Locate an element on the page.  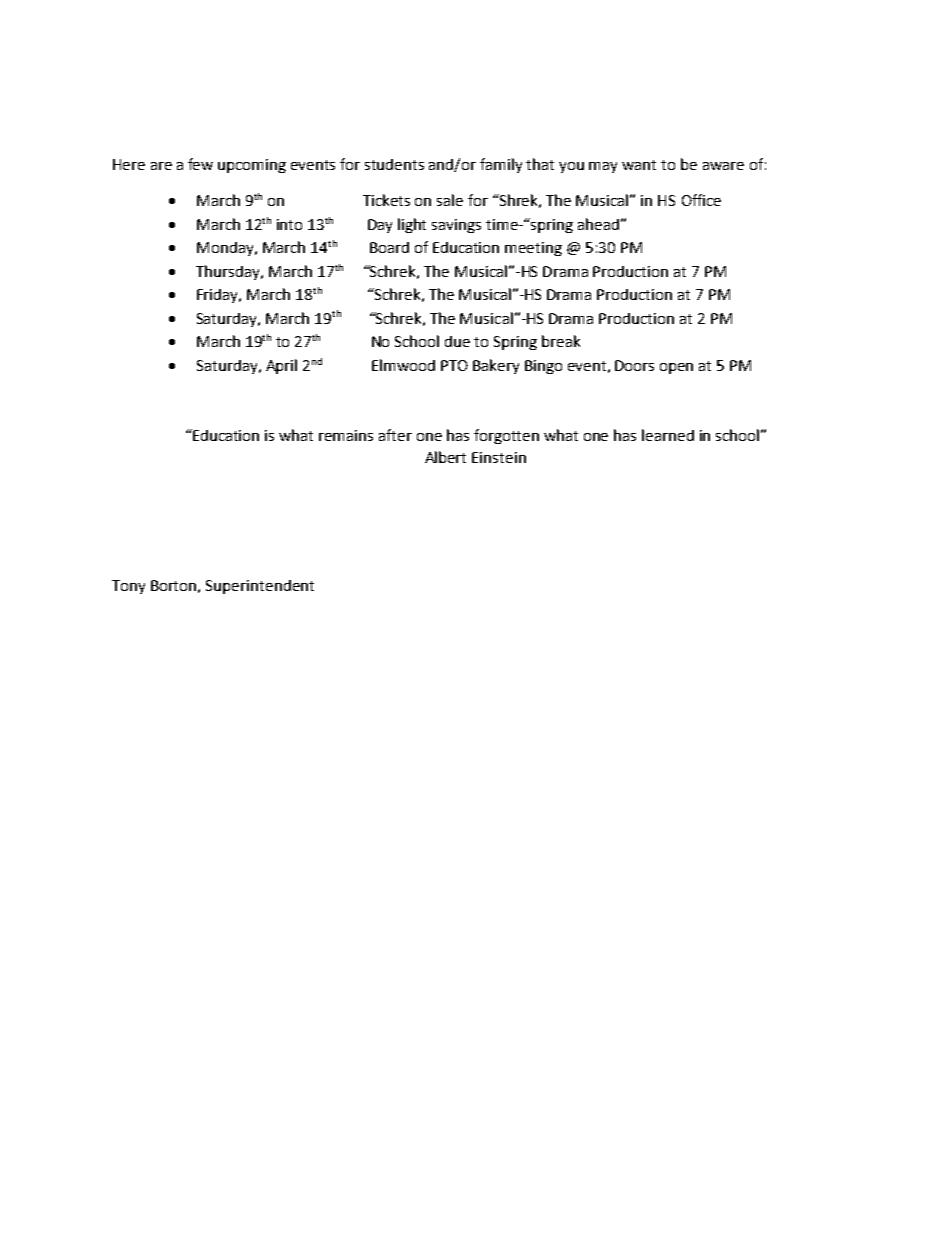
PTO is located at coordinates (454, 365).
